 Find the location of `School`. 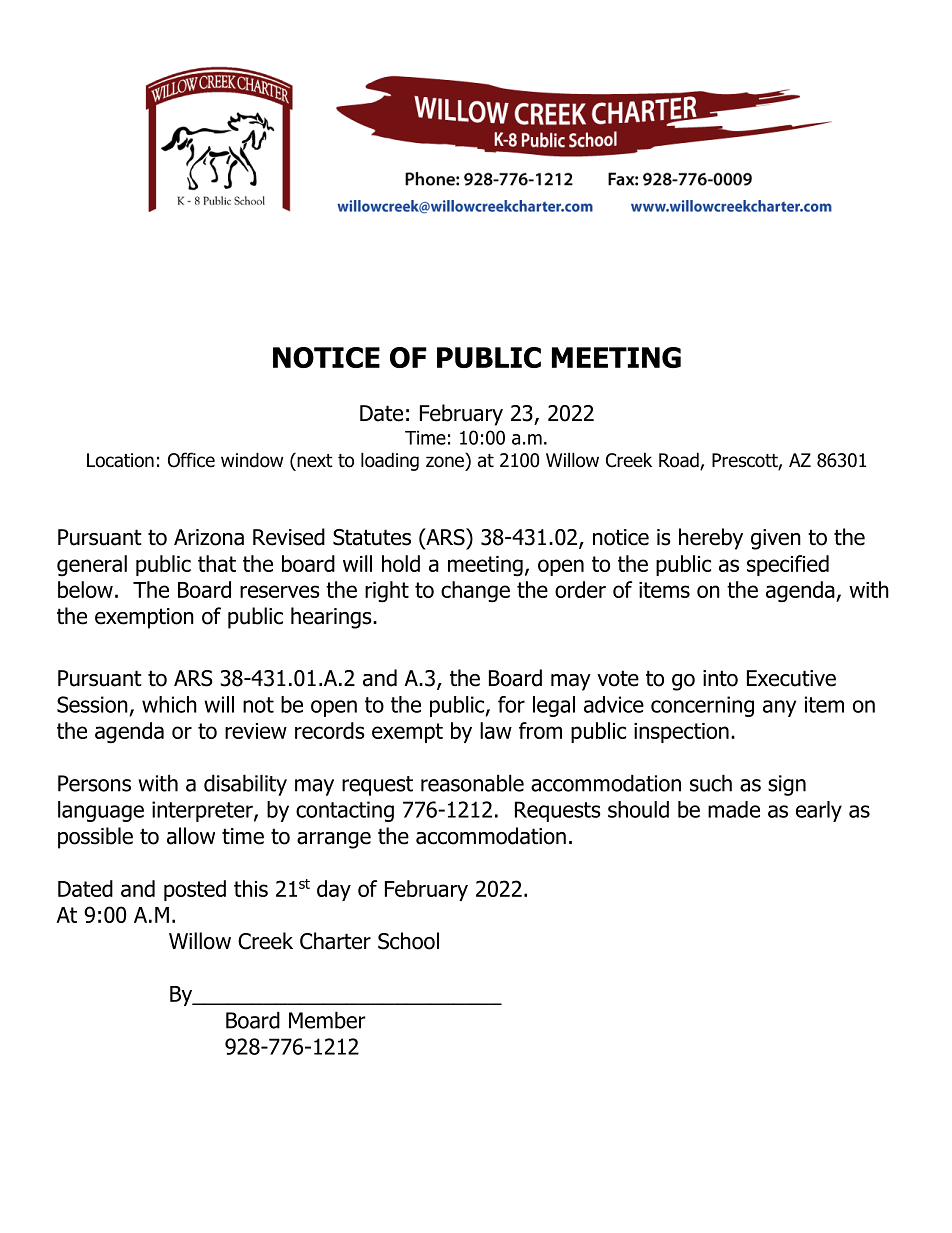

School is located at coordinates (408, 941).
